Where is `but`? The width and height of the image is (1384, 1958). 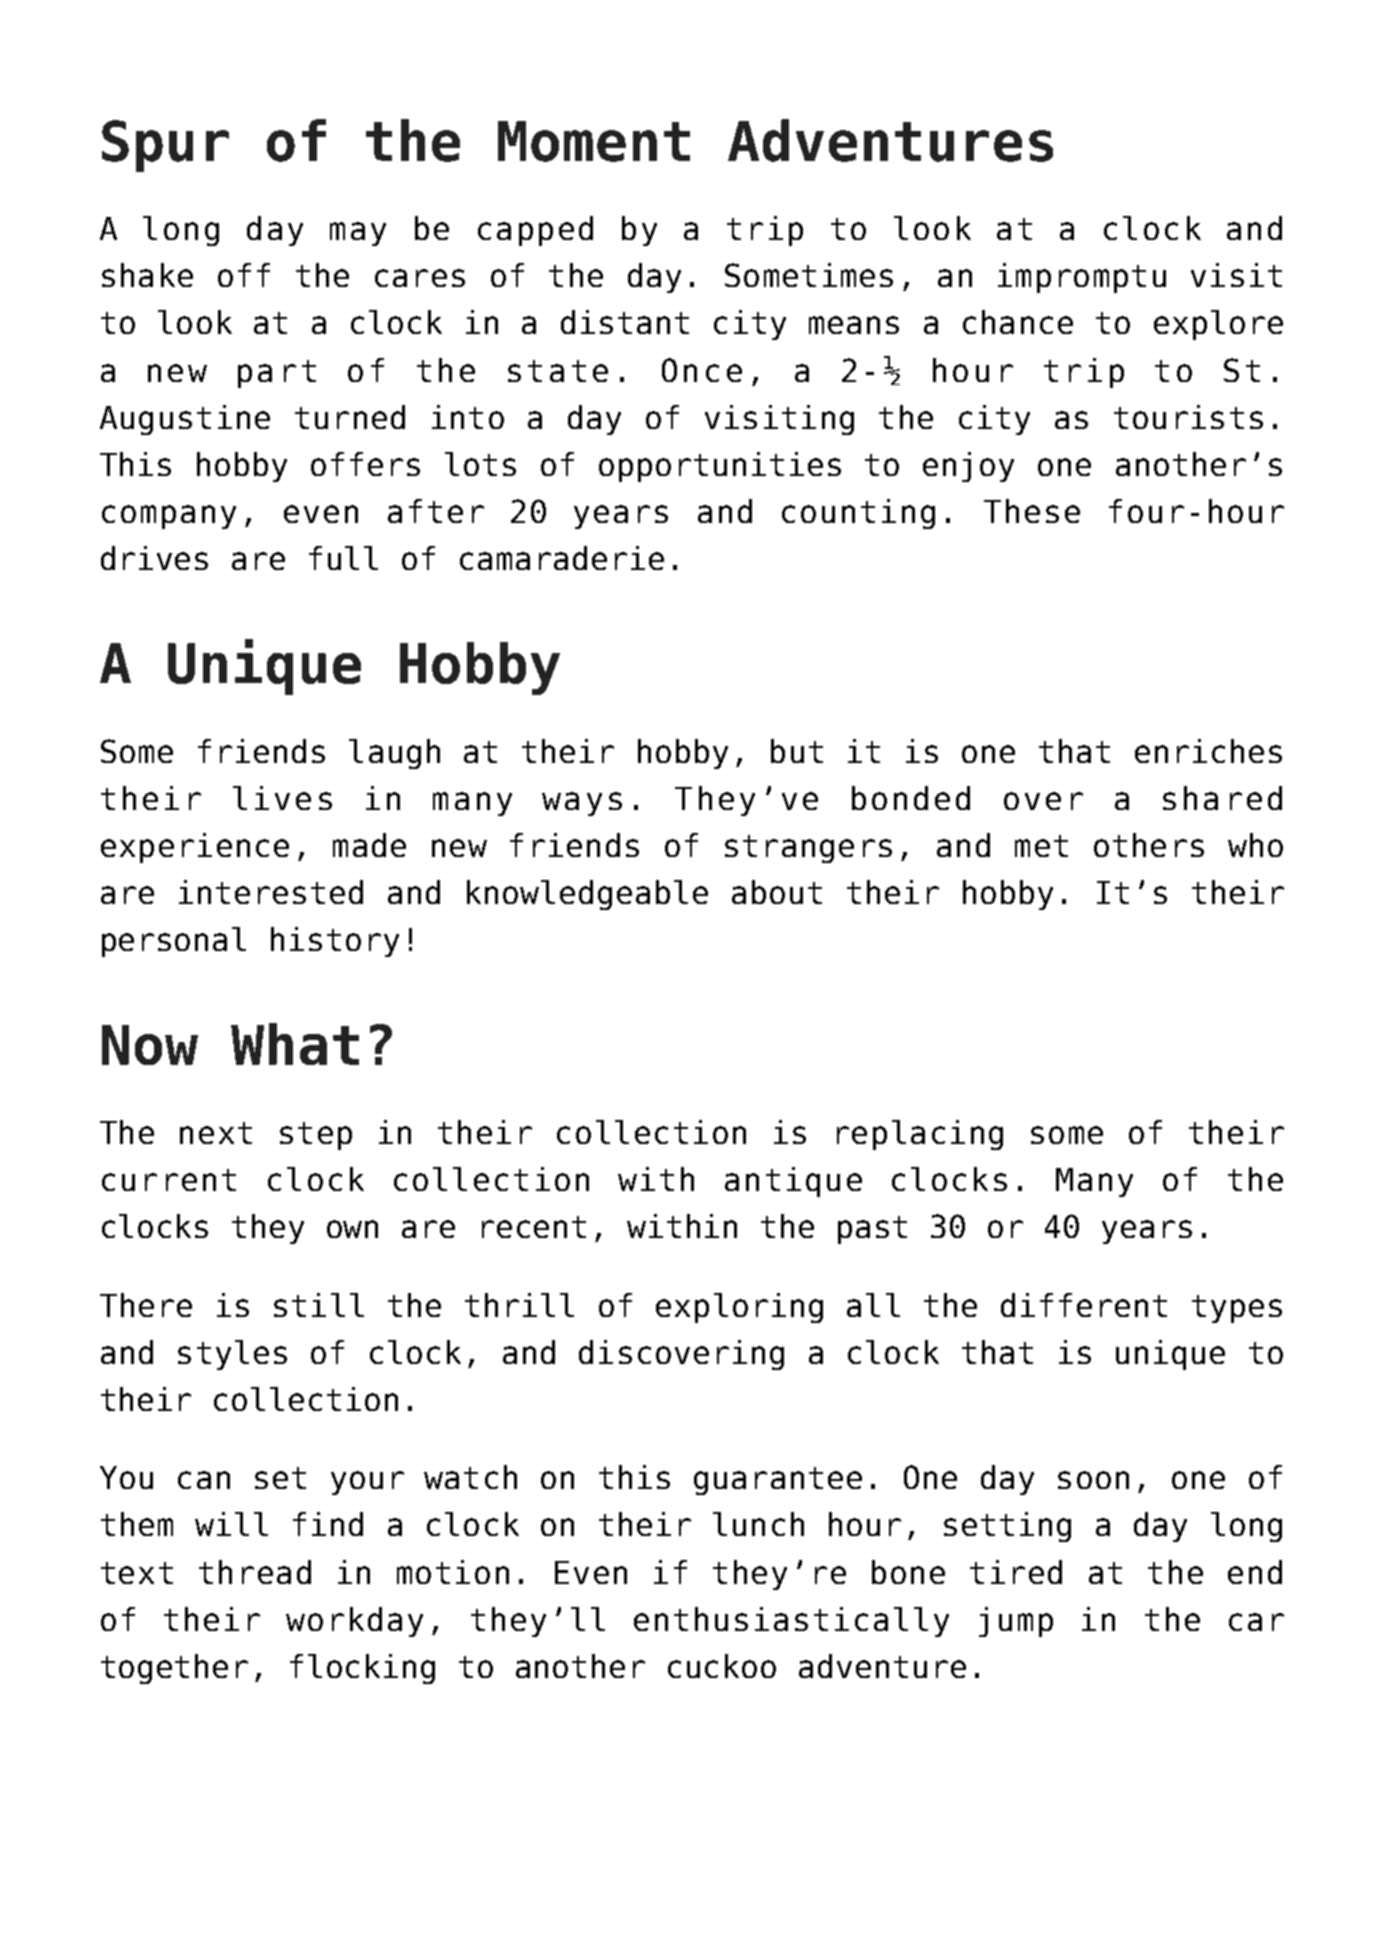
but is located at coordinates (797, 751).
